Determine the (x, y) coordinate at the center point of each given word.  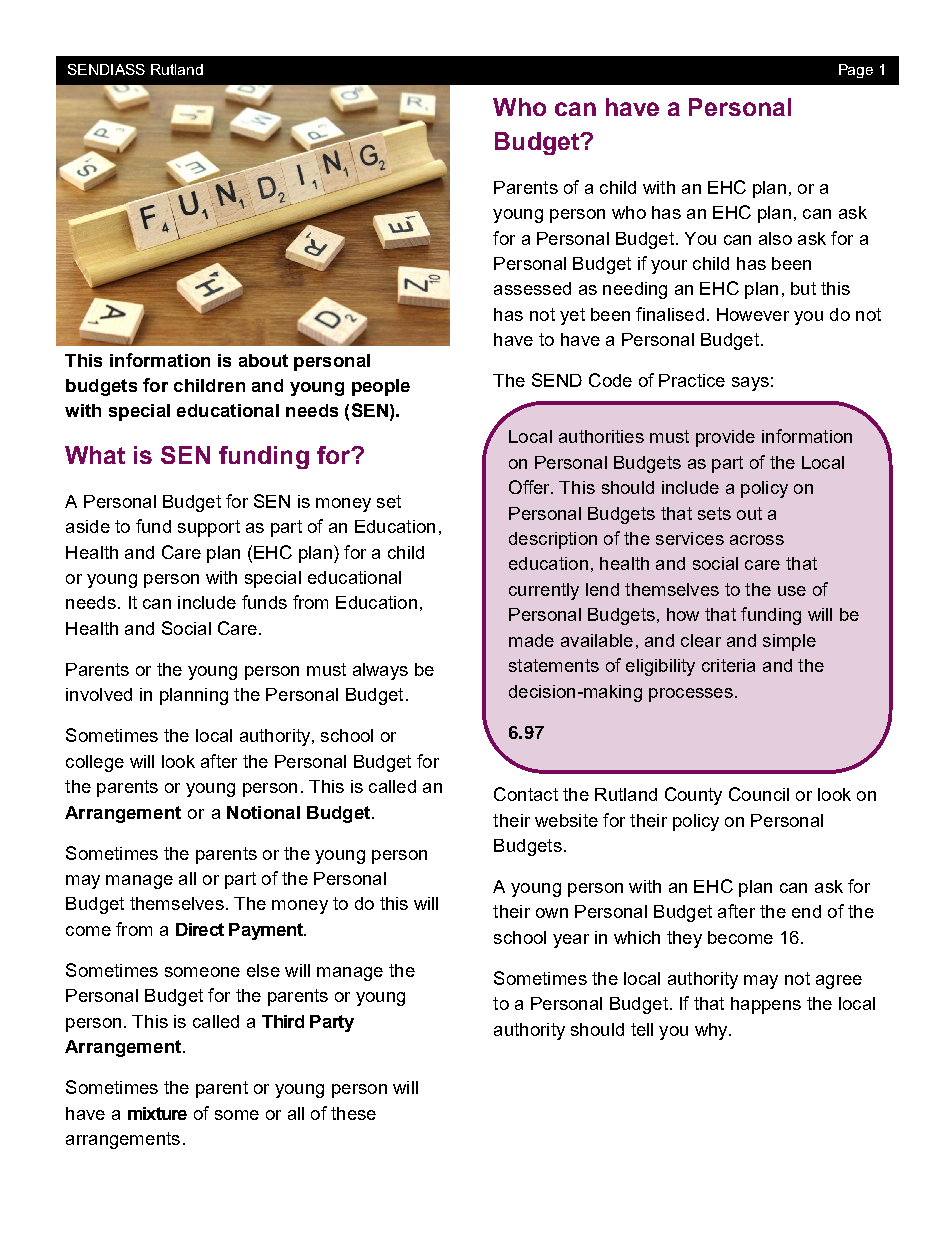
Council (759, 794)
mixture (157, 1113)
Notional (263, 812)
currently (544, 591)
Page (856, 71)
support (209, 528)
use (792, 591)
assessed (532, 288)
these (353, 1113)
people (381, 387)
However (753, 314)
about (263, 360)
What (95, 455)
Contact (526, 794)
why (712, 1031)
